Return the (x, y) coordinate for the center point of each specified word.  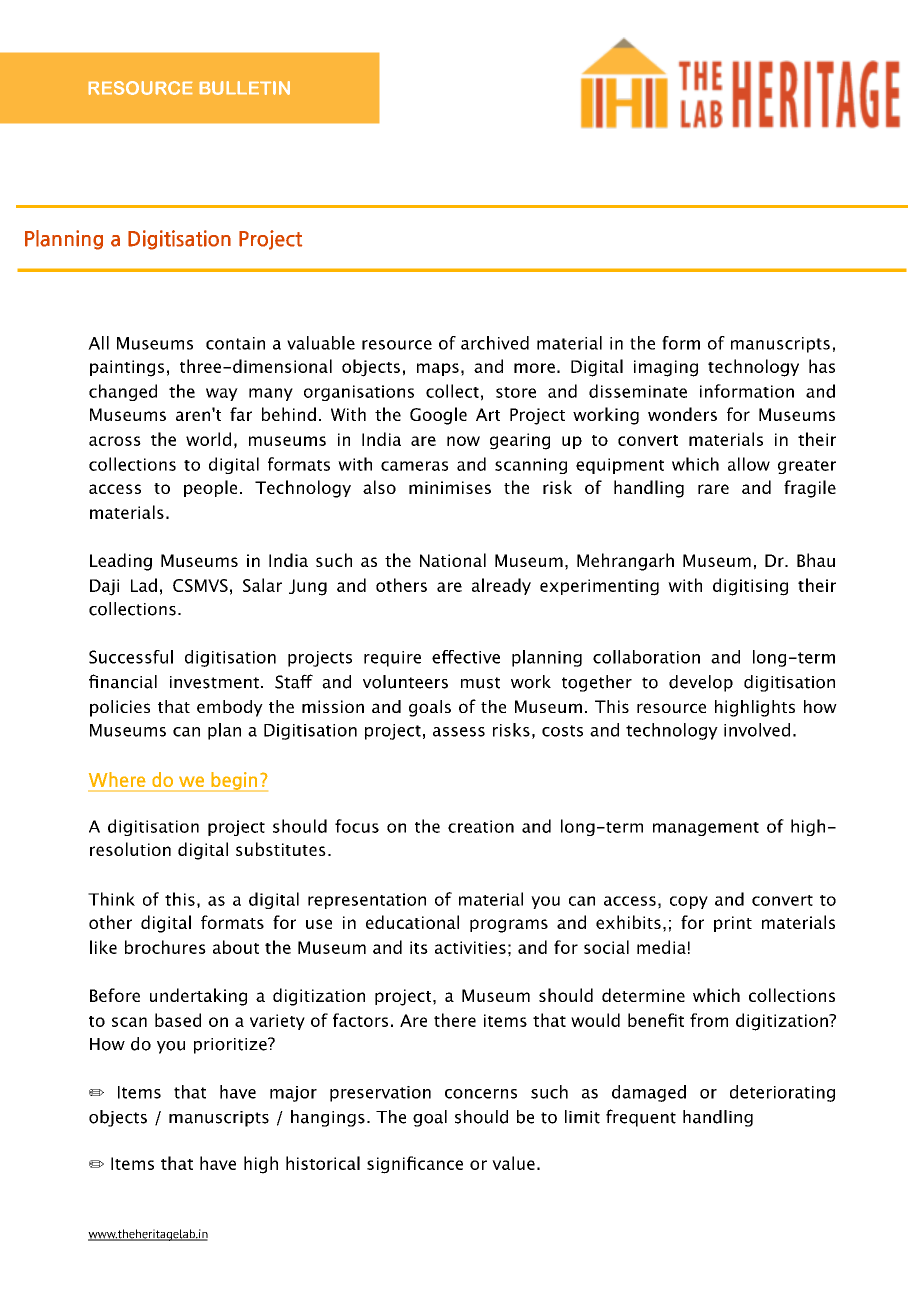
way (222, 394)
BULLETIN (245, 88)
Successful (131, 657)
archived (495, 343)
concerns (481, 1094)
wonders (682, 414)
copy (689, 902)
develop (701, 683)
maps (438, 369)
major (293, 1094)
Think (111, 899)
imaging (666, 368)
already (501, 586)
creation (481, 826)
